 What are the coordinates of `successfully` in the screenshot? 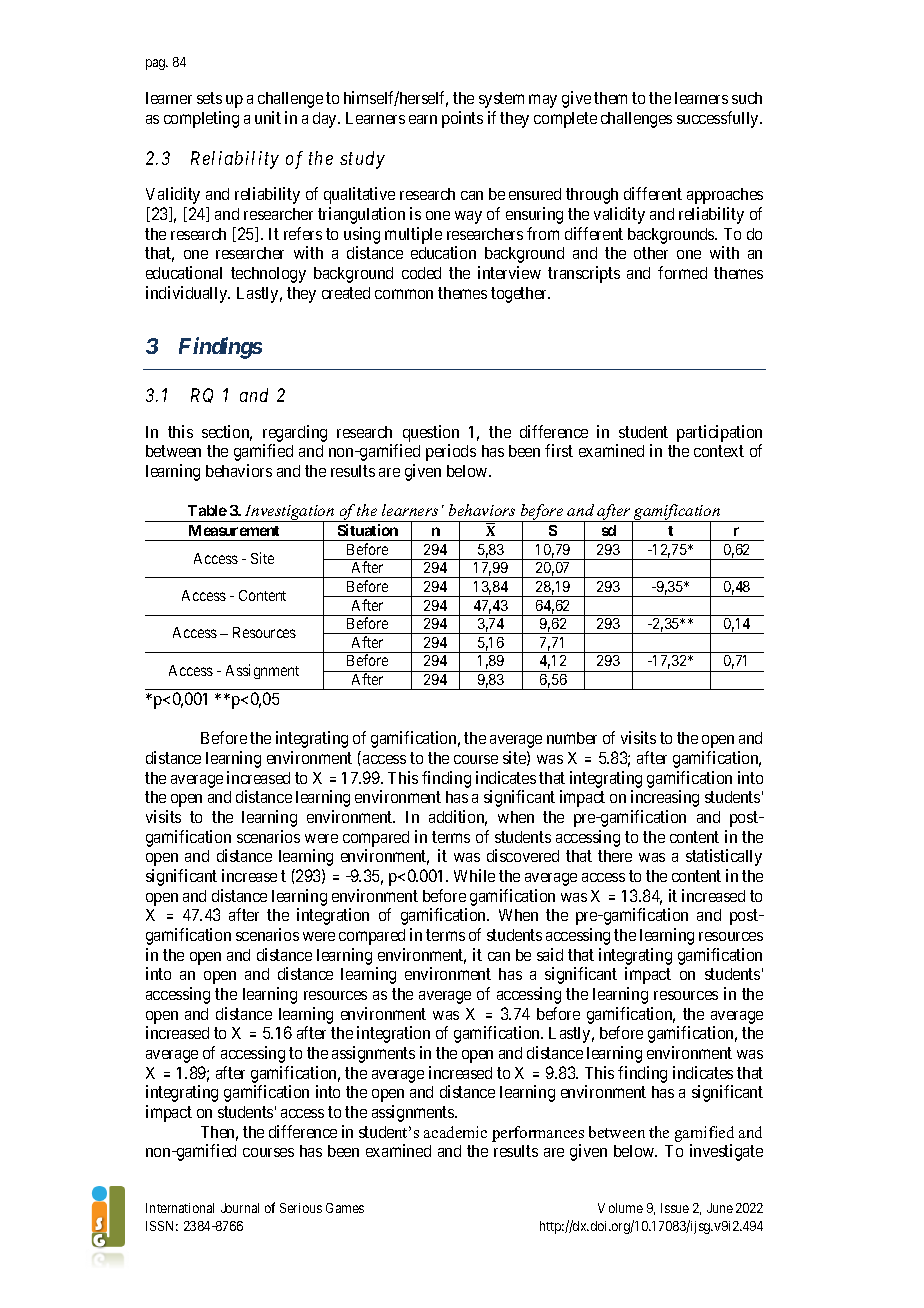 It's located at (719, 119).
